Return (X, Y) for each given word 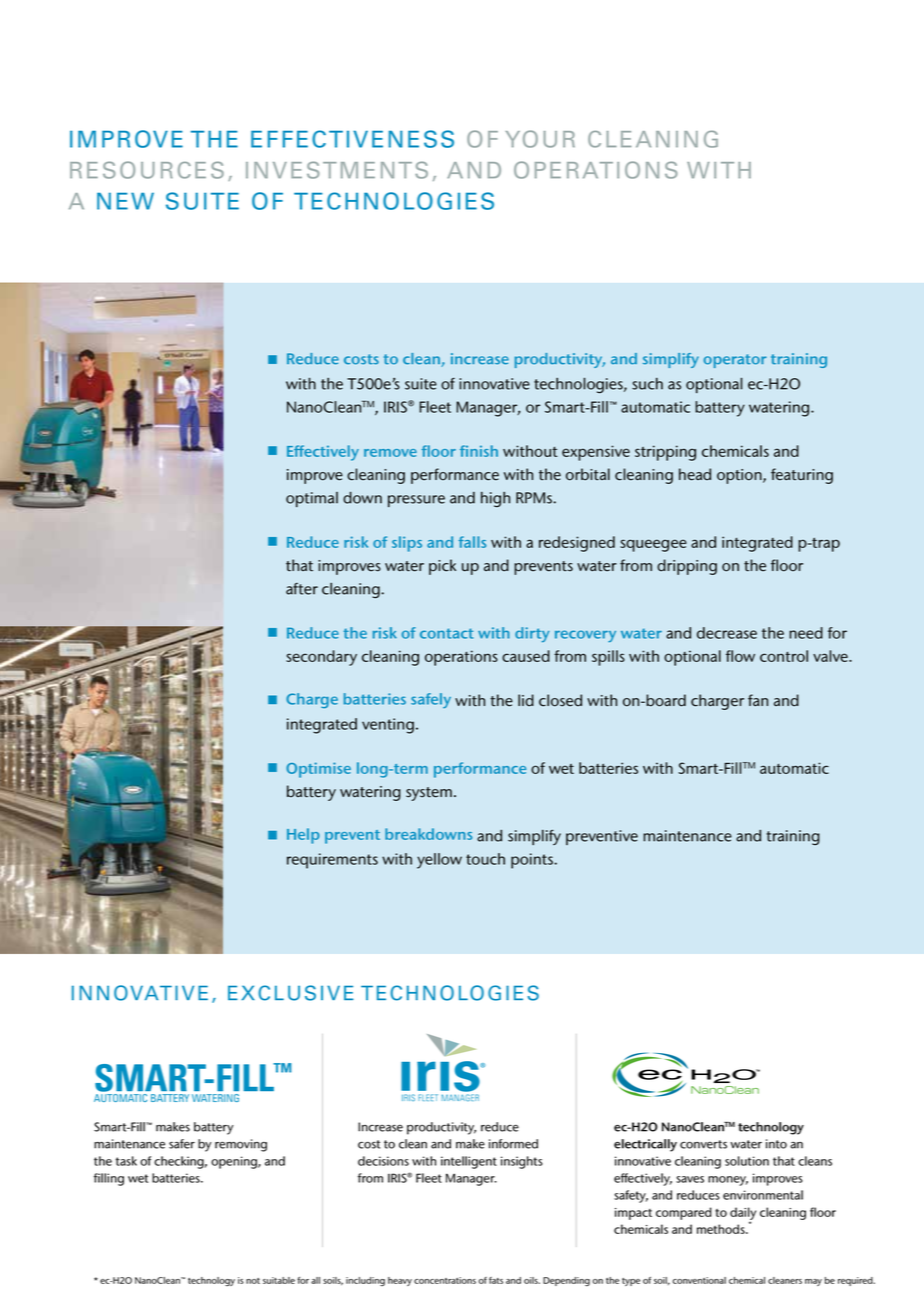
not (253, 1281)
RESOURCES (147, 170)
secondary (321, 658)
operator (735, 361)
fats (496, 1280)
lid (526, 700)
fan (758, 700)
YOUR (540, 139)
